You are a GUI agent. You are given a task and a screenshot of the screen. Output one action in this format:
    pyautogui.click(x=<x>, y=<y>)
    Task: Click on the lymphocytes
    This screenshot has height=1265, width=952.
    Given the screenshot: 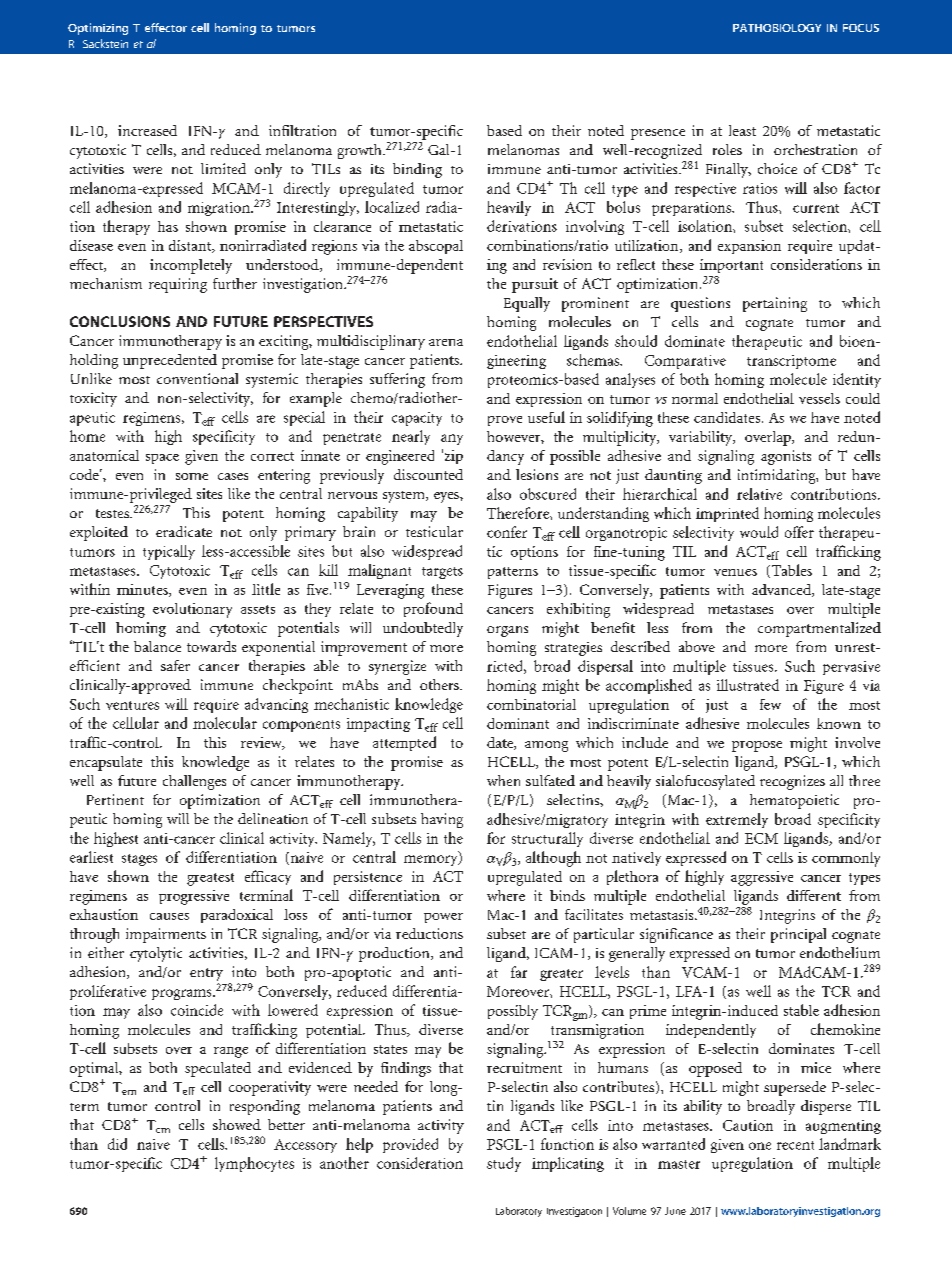 What is the action you would take?
    pyautogui.click(x=254, y=1164)
